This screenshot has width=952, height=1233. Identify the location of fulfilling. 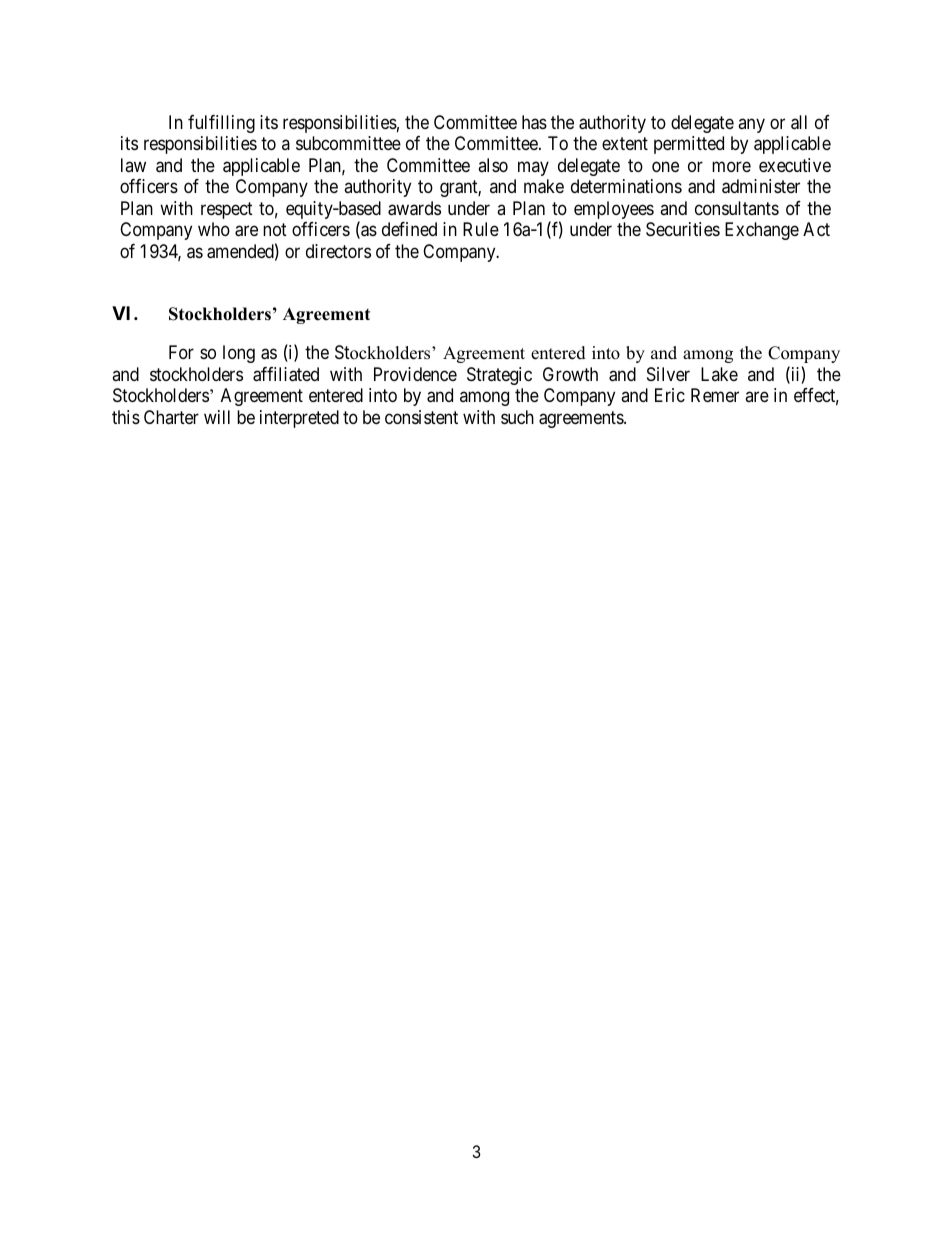
(221, 124).
